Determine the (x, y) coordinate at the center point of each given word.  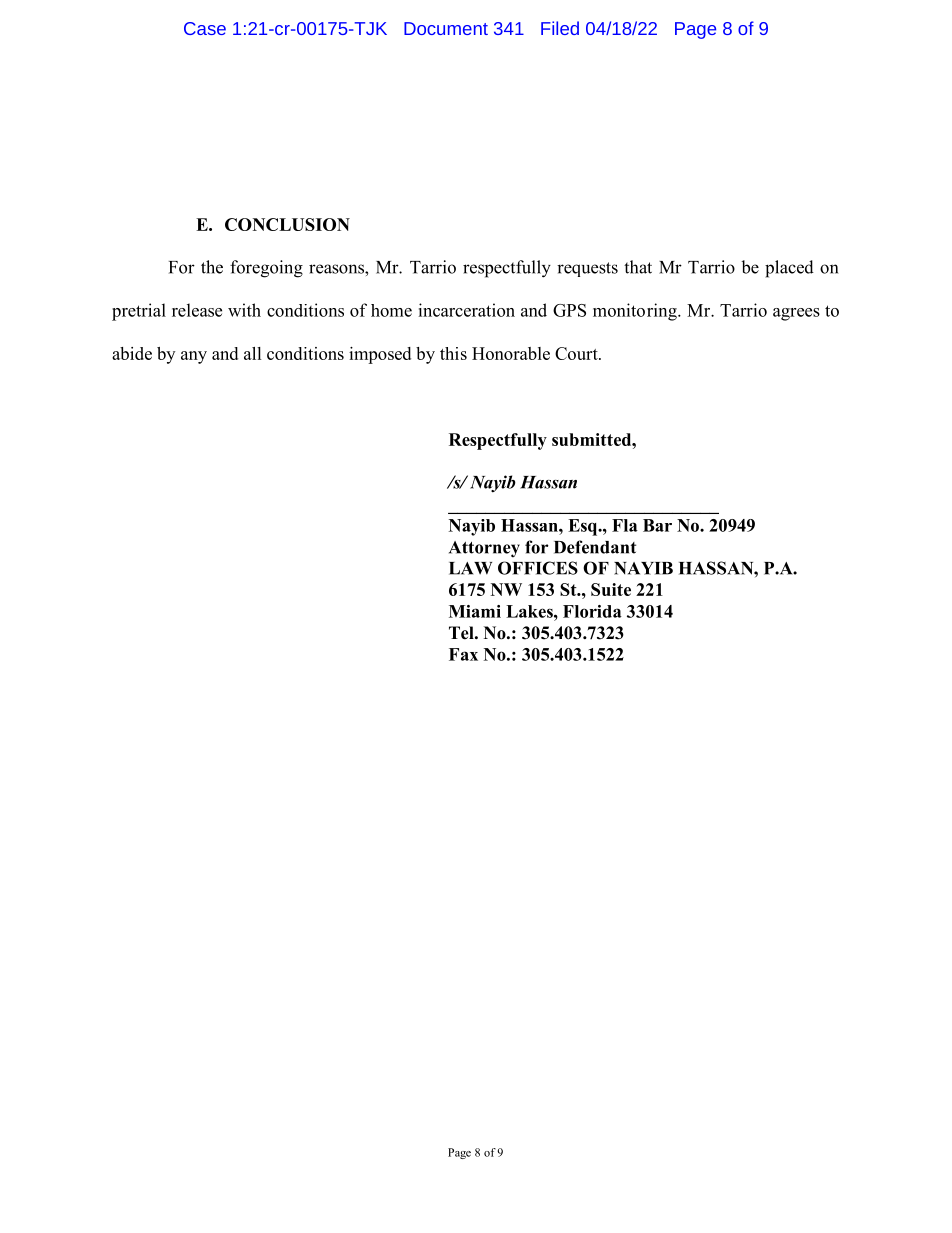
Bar (657, 525)
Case (205, 28)
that (638, 267)
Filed (560, 28)
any (194, 357)
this (453, 353)
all (253, 353)
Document (446, 28)
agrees (796, 314)
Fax (463, 654)
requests (587, 269)
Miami (475, 611)
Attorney (484, 549)
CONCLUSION (287, 224)
